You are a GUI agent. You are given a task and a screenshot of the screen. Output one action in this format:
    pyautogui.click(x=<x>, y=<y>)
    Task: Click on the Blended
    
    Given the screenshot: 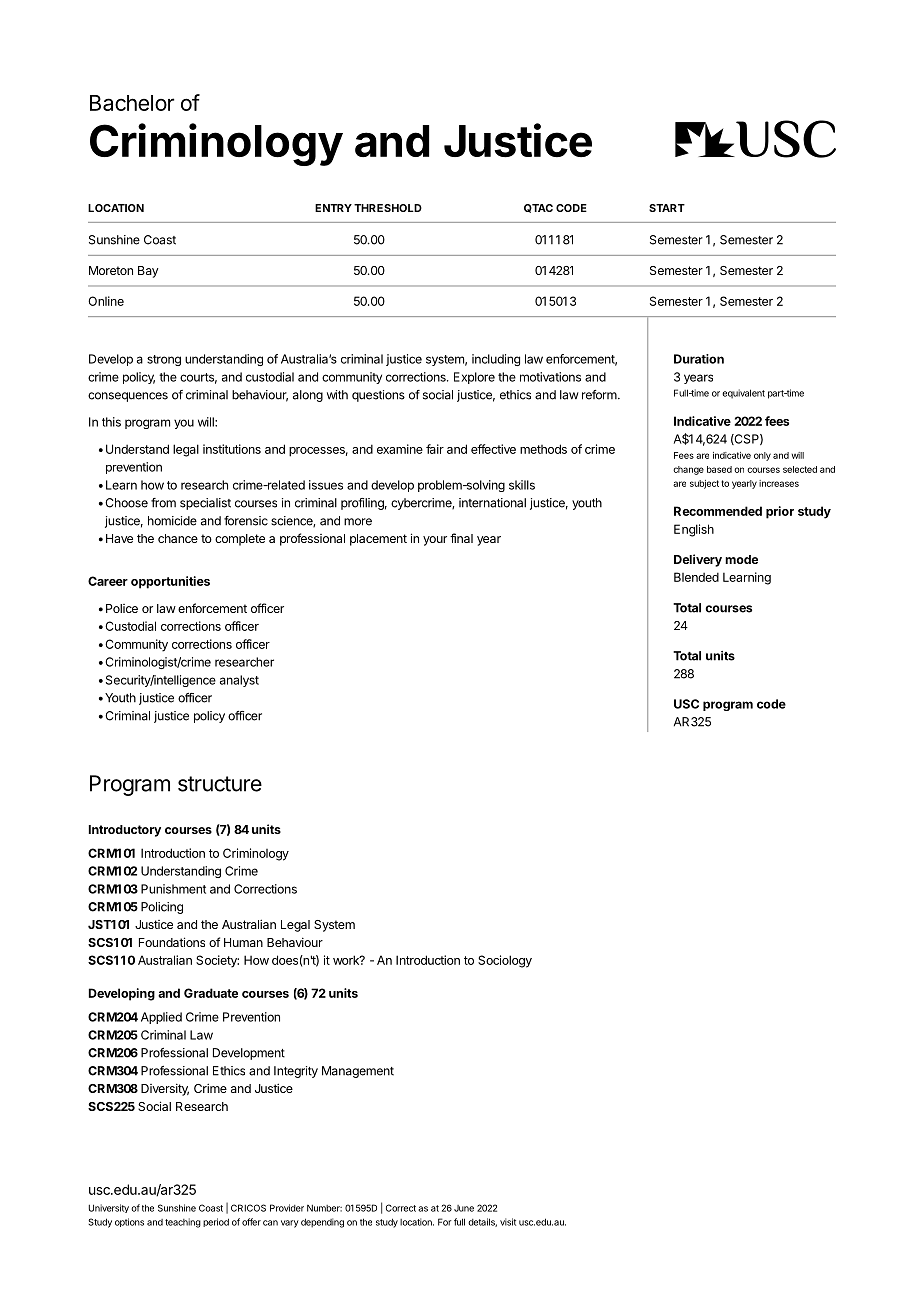 What is the action you would take?
    pyautogui.click(x=696, y=577)
